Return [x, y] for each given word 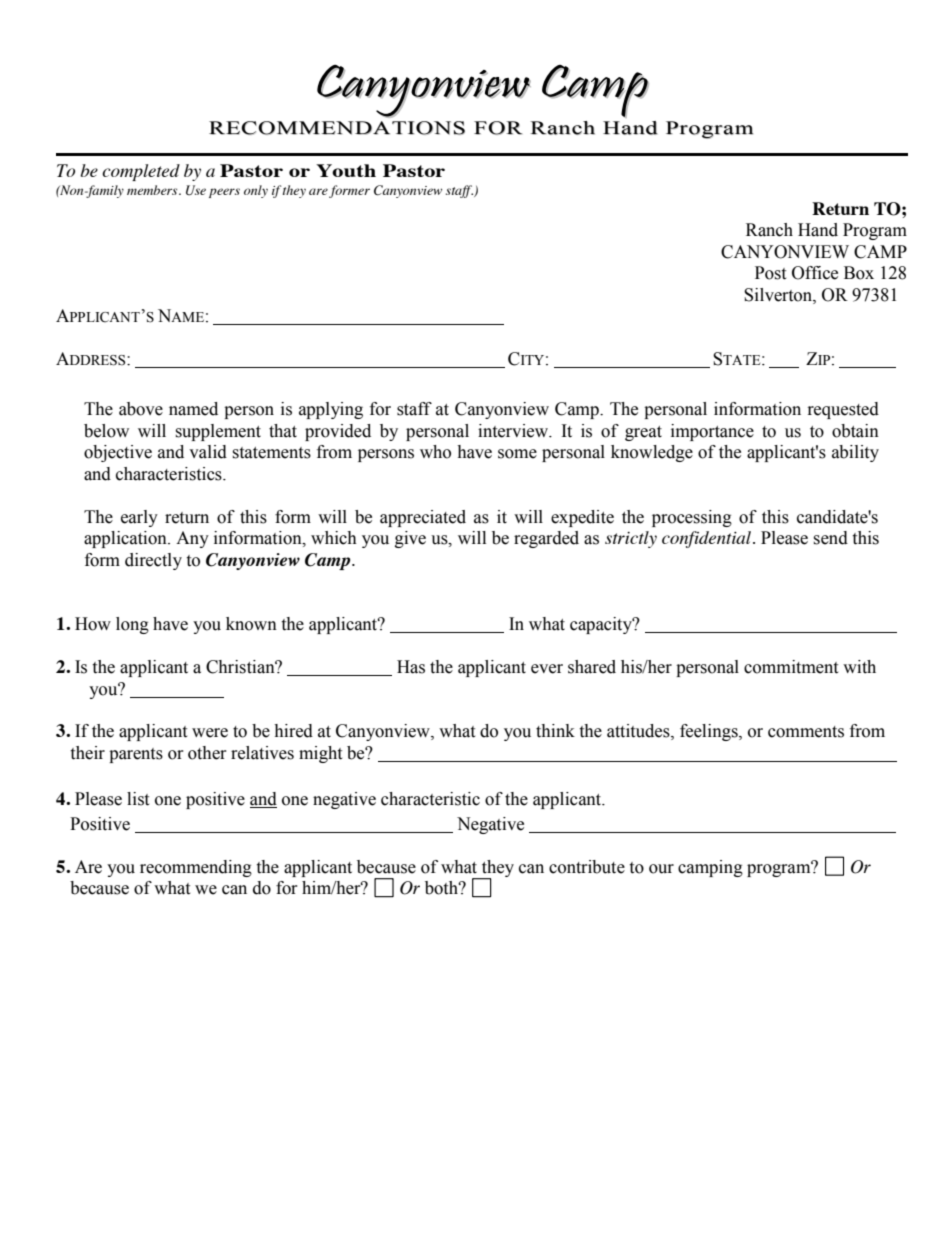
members [153, 190]
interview [514, 431]
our [661, 869]
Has [411, 667]
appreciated [423, 518]
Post [770, 273]
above [141, 409]
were [210, 733]
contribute [587, 867]
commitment [791, 667]
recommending [196, 868]
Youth [346, 170]
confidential [708, 539]
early [139, 518]
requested [843, 410]
